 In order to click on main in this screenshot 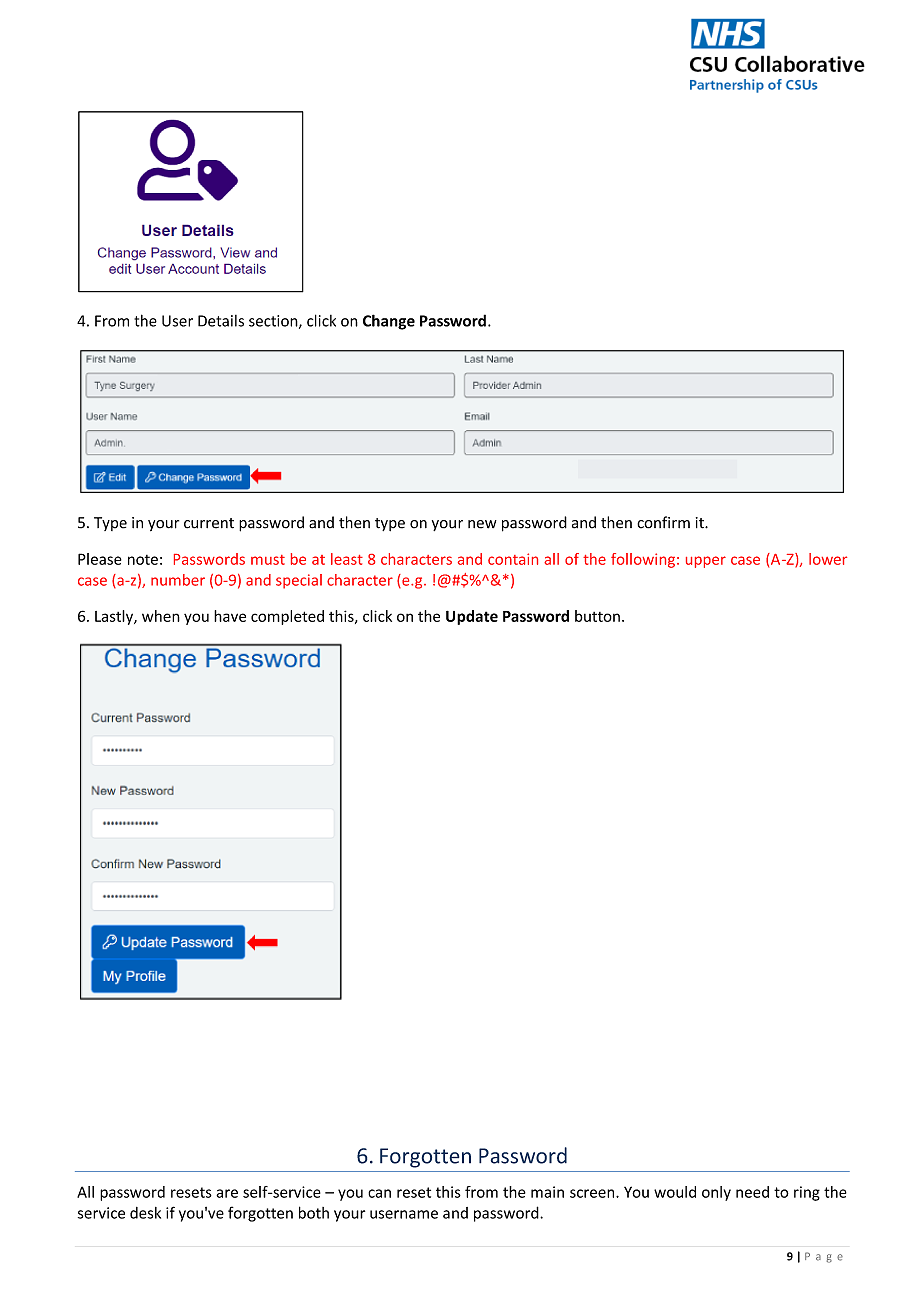, I will do `click(547, 1192)`.
